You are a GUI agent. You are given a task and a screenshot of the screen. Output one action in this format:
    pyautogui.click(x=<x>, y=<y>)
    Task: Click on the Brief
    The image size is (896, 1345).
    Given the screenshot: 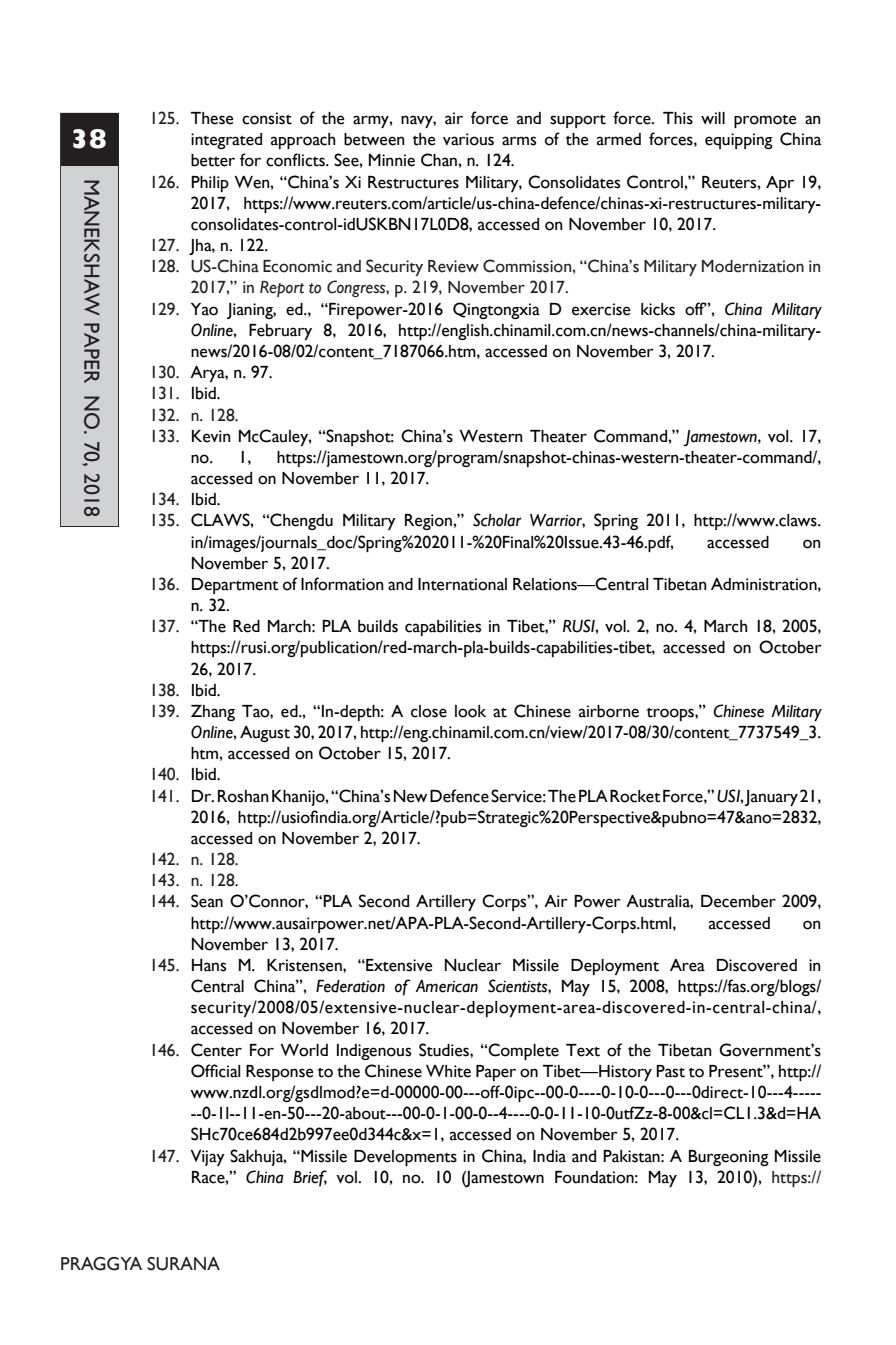 What is the action you would take?
    pyautogui.click(x=310, y=1178)
